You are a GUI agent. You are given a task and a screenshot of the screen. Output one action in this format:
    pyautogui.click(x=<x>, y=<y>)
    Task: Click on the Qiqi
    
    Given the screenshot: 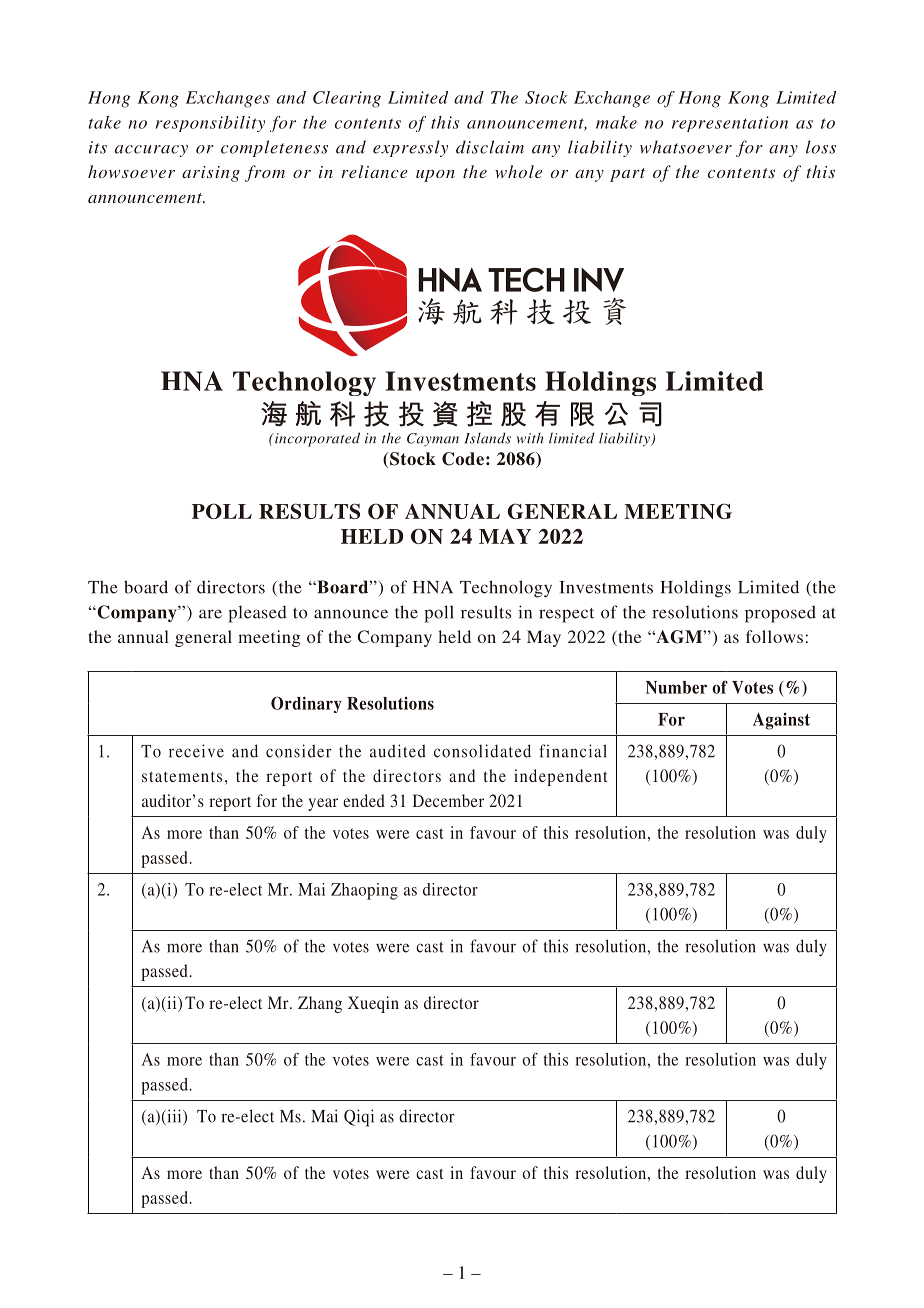 What is the action you would take?
    pyautogui.click(x=359, y=1118)
